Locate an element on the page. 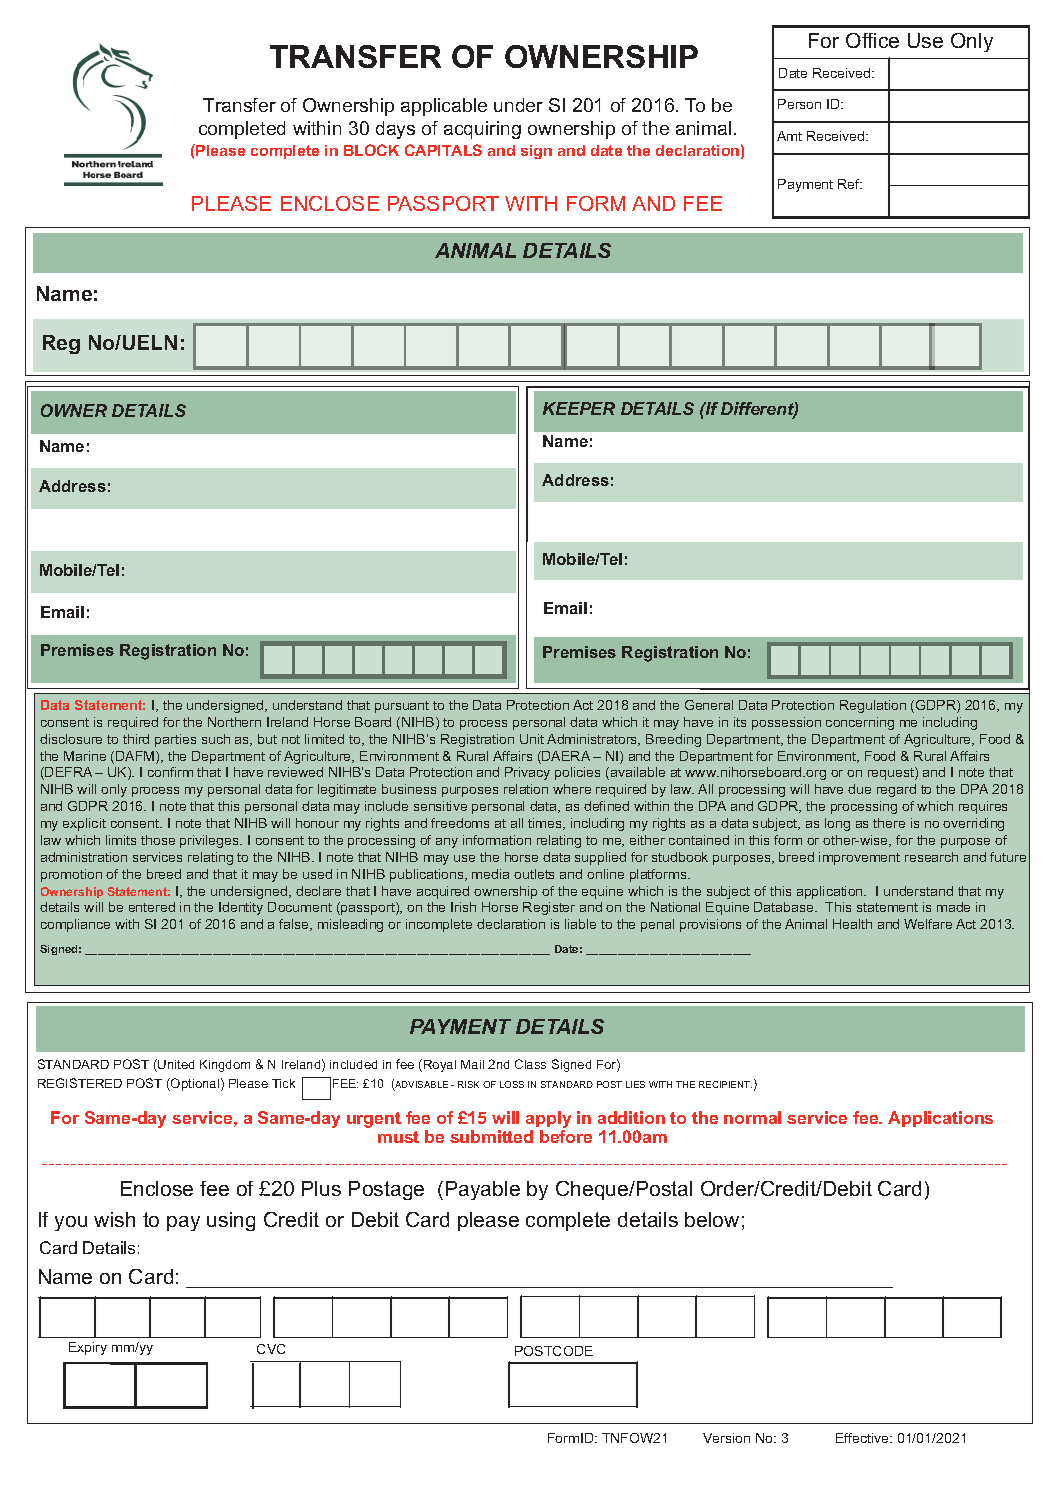 This image has height=1487, width=1051. Administrators is located at coordinates (593, 740).
